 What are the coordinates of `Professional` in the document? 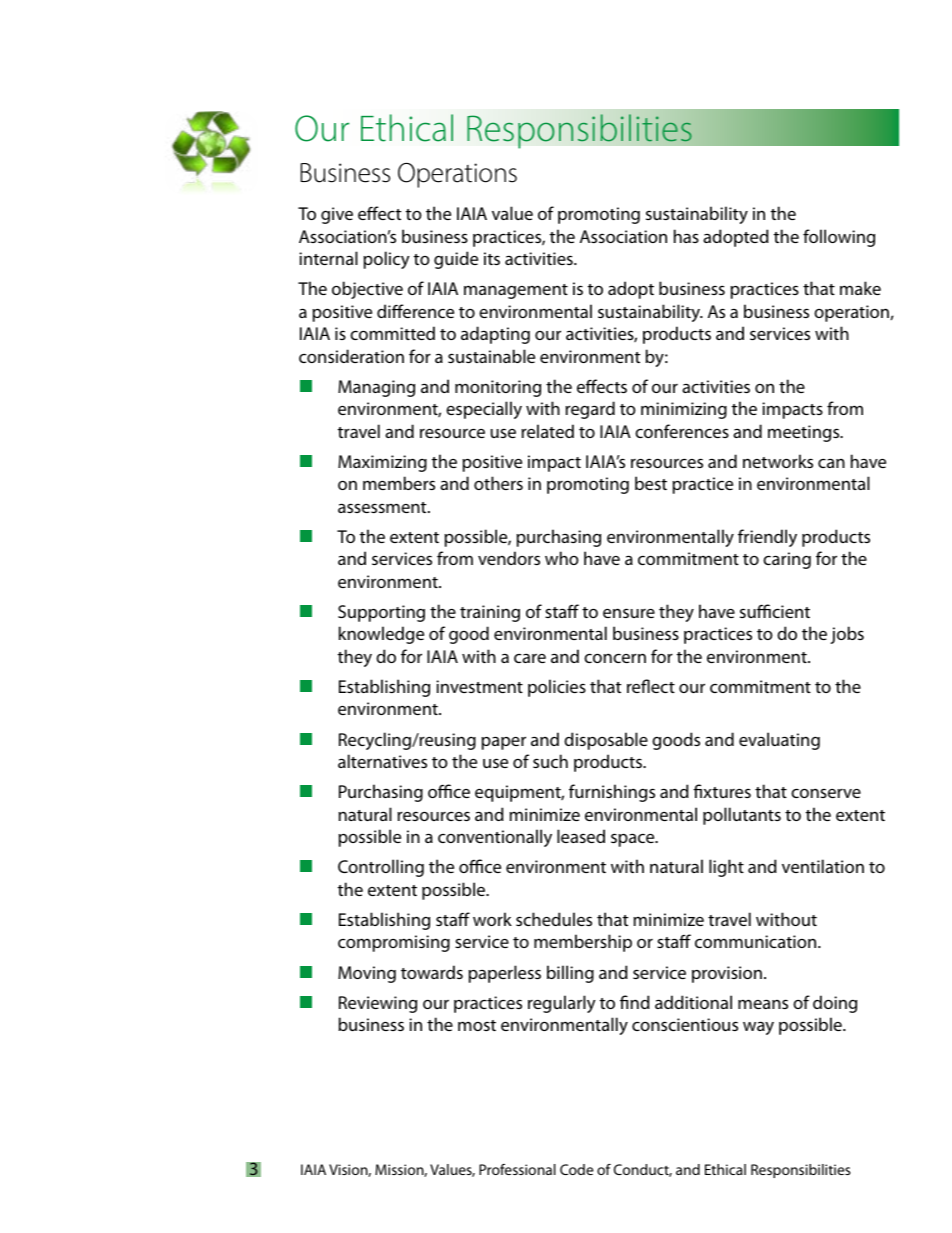 It's located at (517, 1169).
